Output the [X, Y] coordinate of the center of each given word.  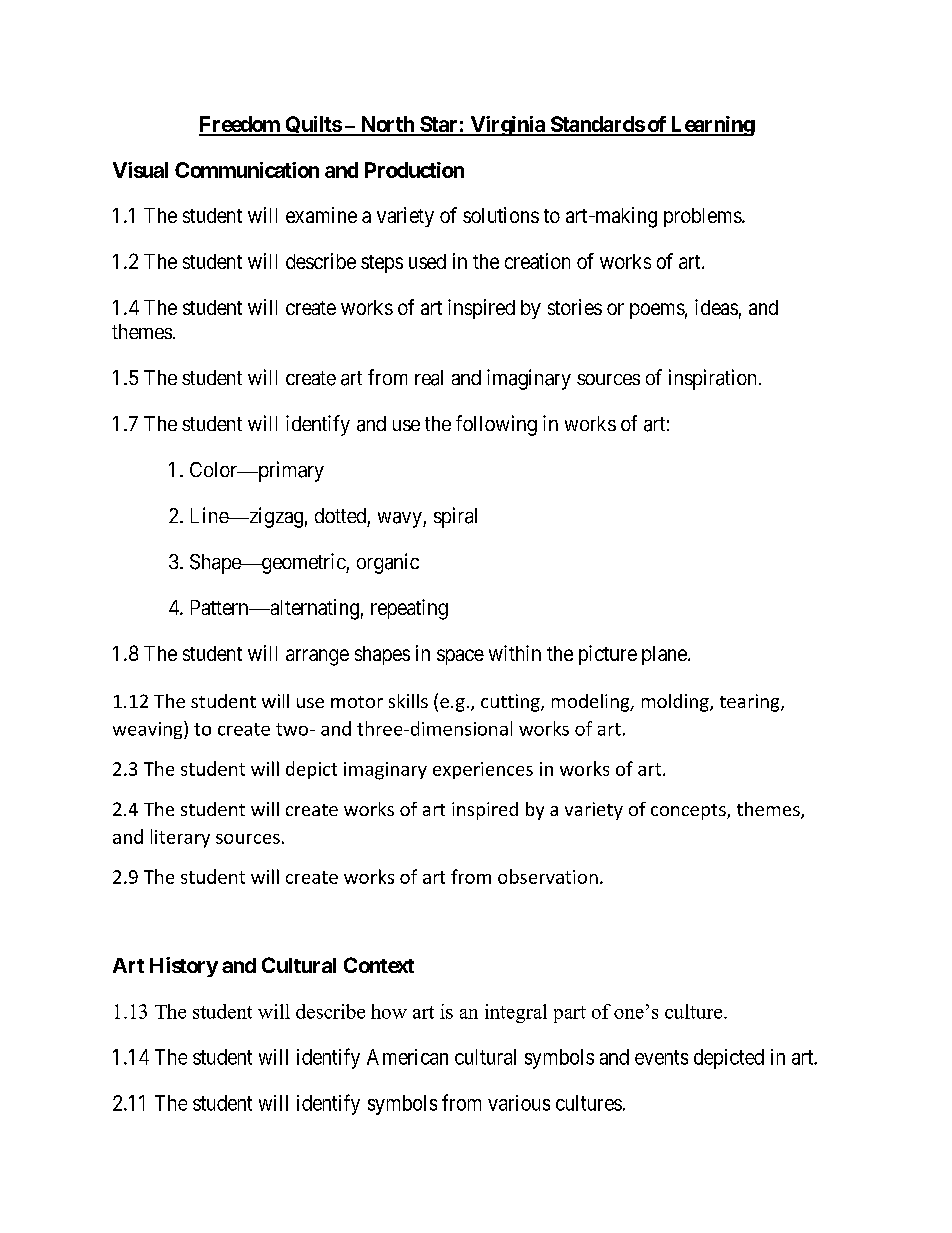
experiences [483, 770]
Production [414, 170]
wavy [401, 520]
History [184, 967]
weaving [149, 730]
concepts [689, 812]
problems [703, 217]
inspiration [712, 379]
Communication [247, 170]
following [496, 425]
